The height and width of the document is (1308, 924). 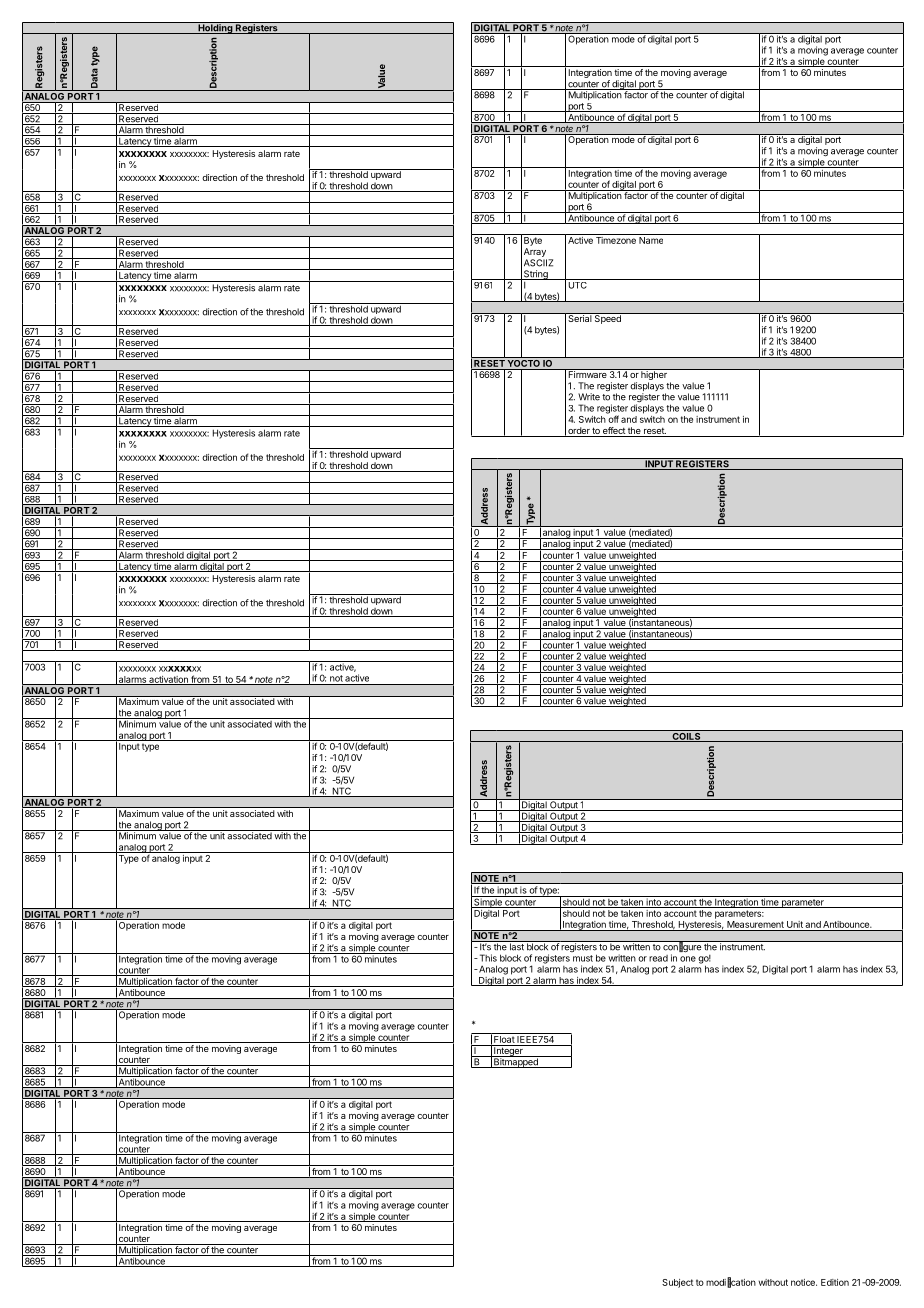 What do you see at coordinates (678, 1283) in the document?
I see `Subject` at bounding box center [678, 1283].
